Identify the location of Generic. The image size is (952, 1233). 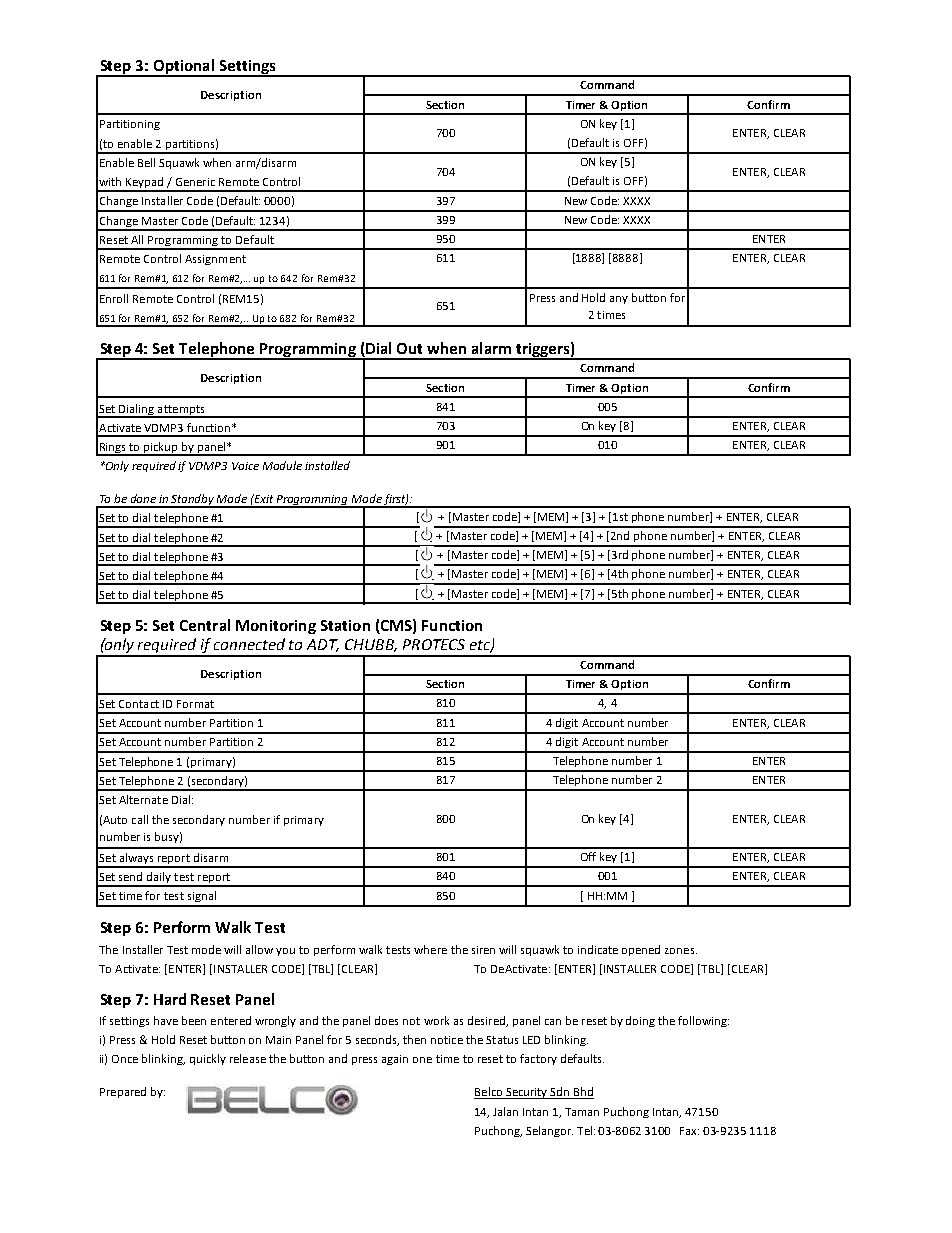
(195, 182).
